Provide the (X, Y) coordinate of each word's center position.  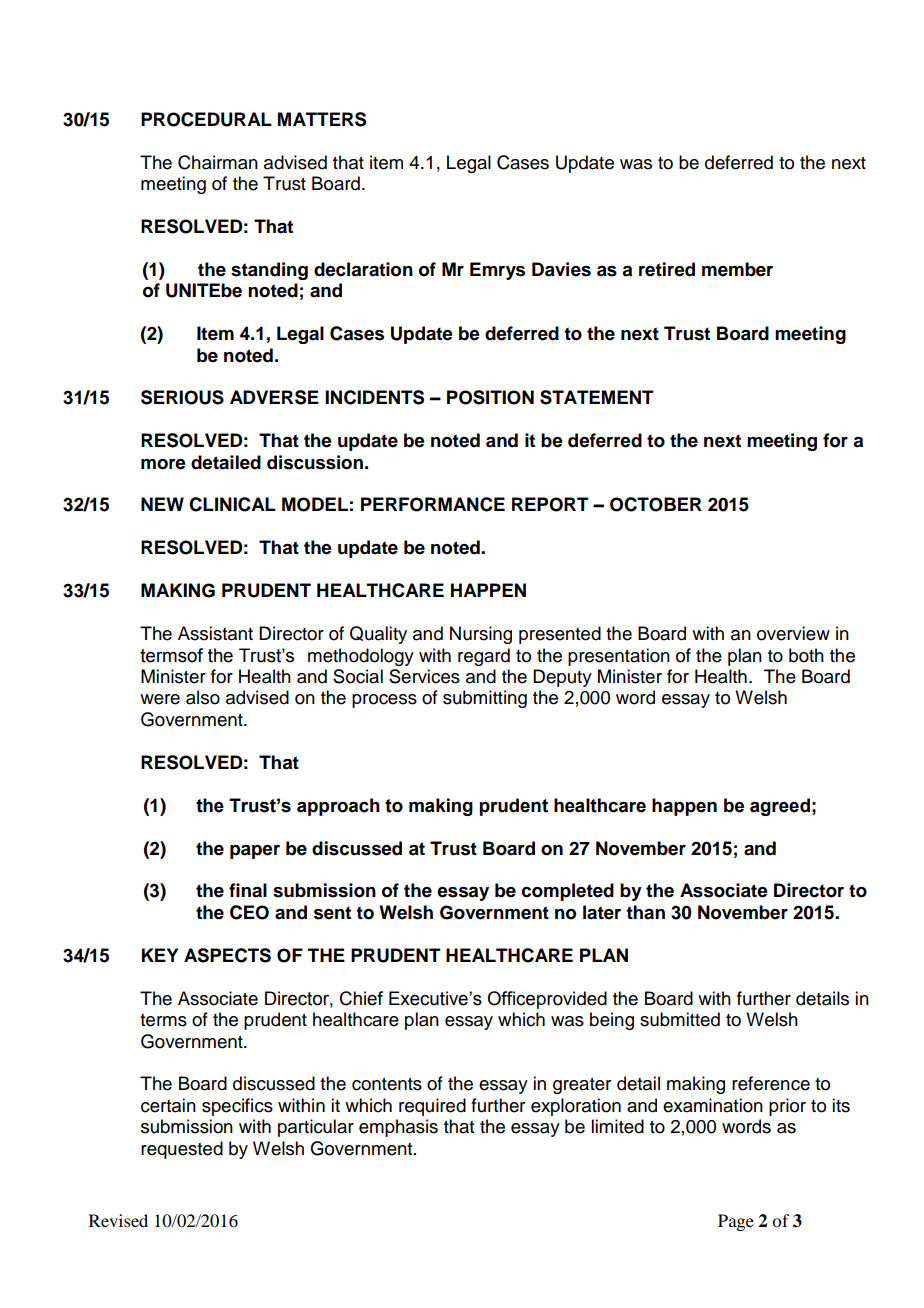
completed (568, 892)
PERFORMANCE (433, 504)
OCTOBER (656, 504)
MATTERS (322, 119)
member (737, 269)
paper (255, 852)
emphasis (398, 1128)
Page (736, 1222)
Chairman (218, 162)
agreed (780, 807)
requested (182, 1150)
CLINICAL (232, 504)
